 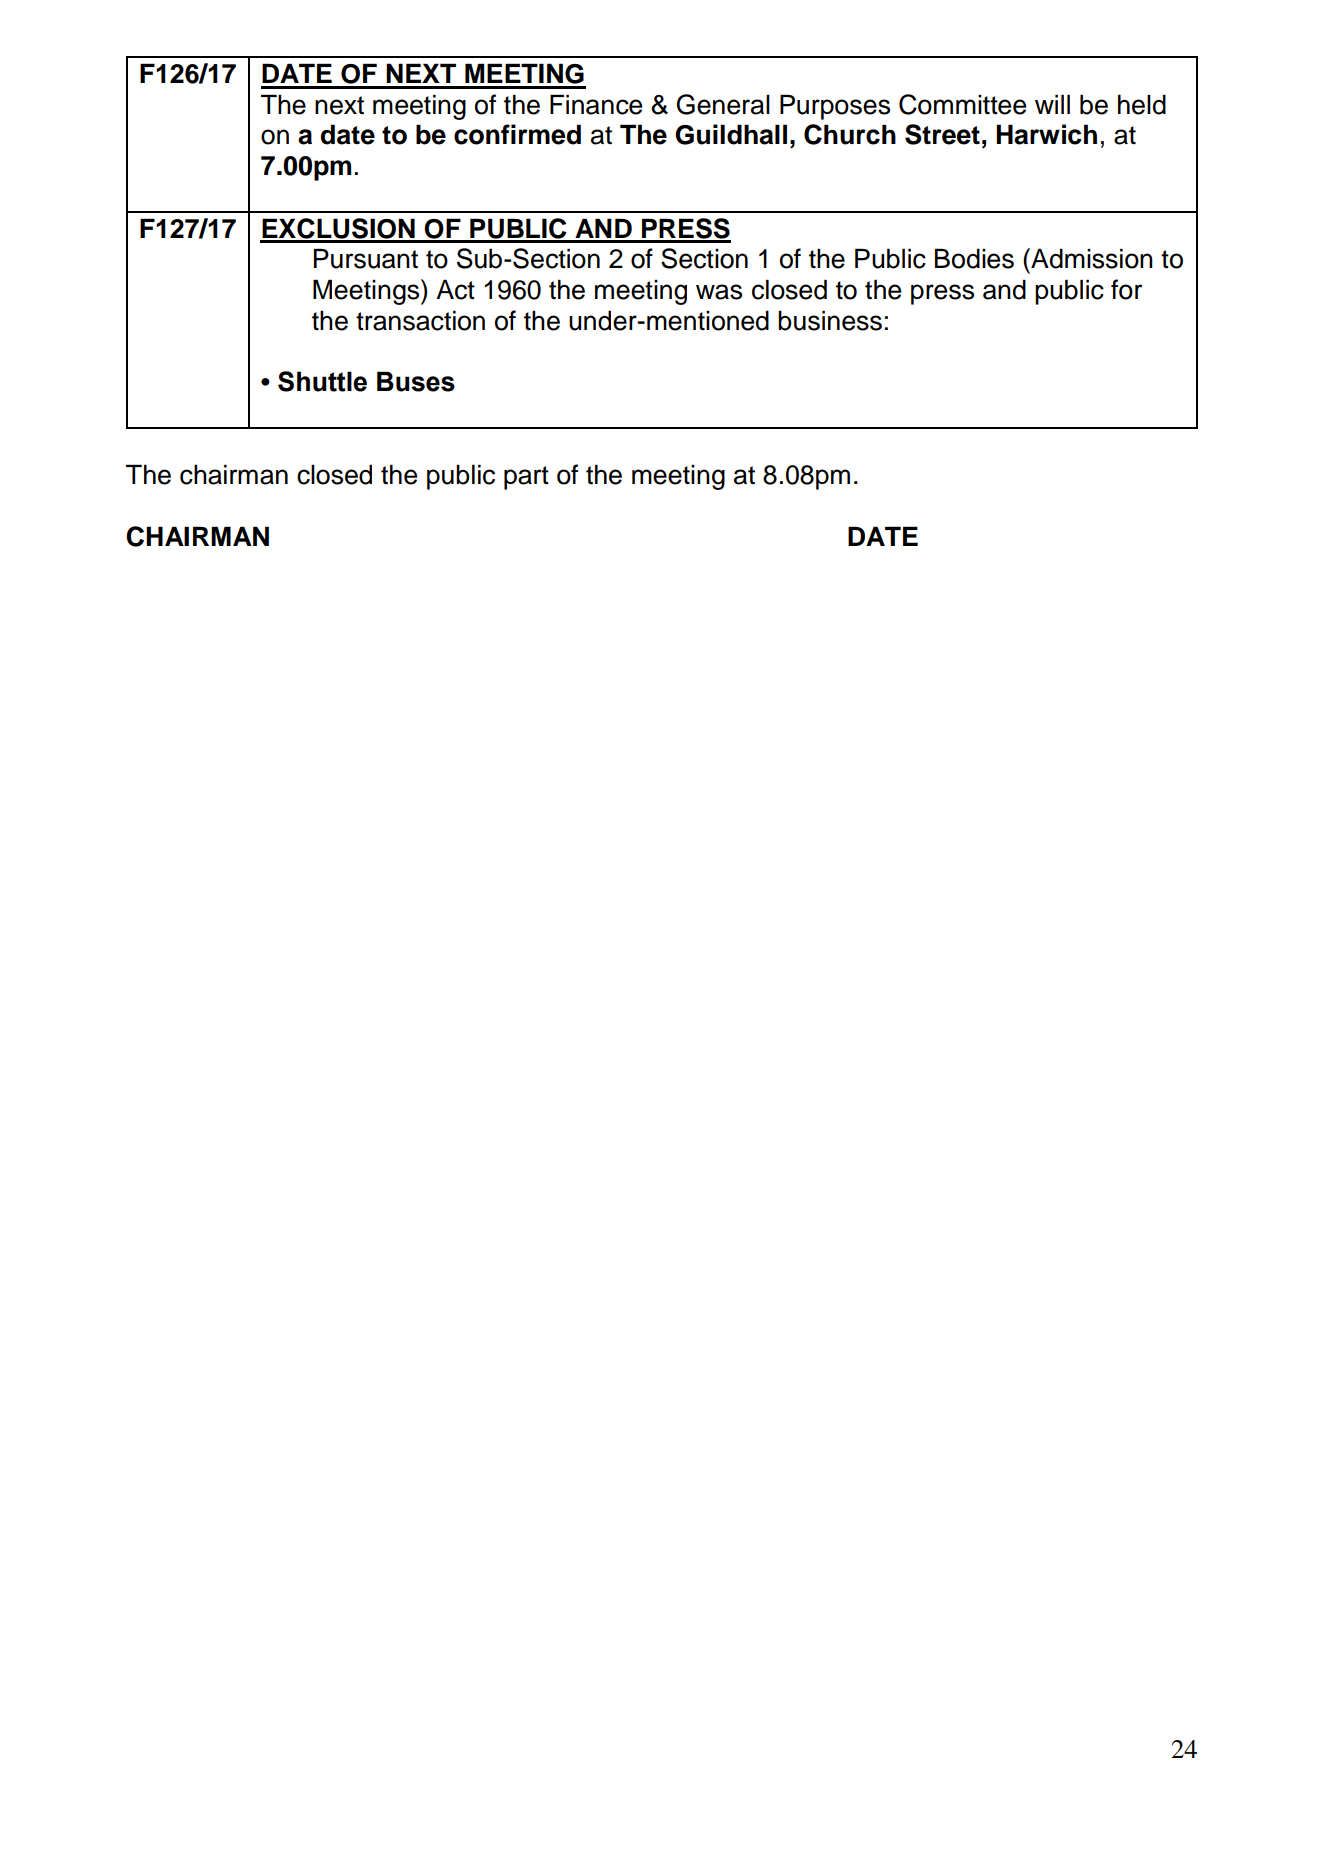 What do you see at coordinates (420, 320) in the screenshot?
I see `transaction` at bounding box center [420, 320].
